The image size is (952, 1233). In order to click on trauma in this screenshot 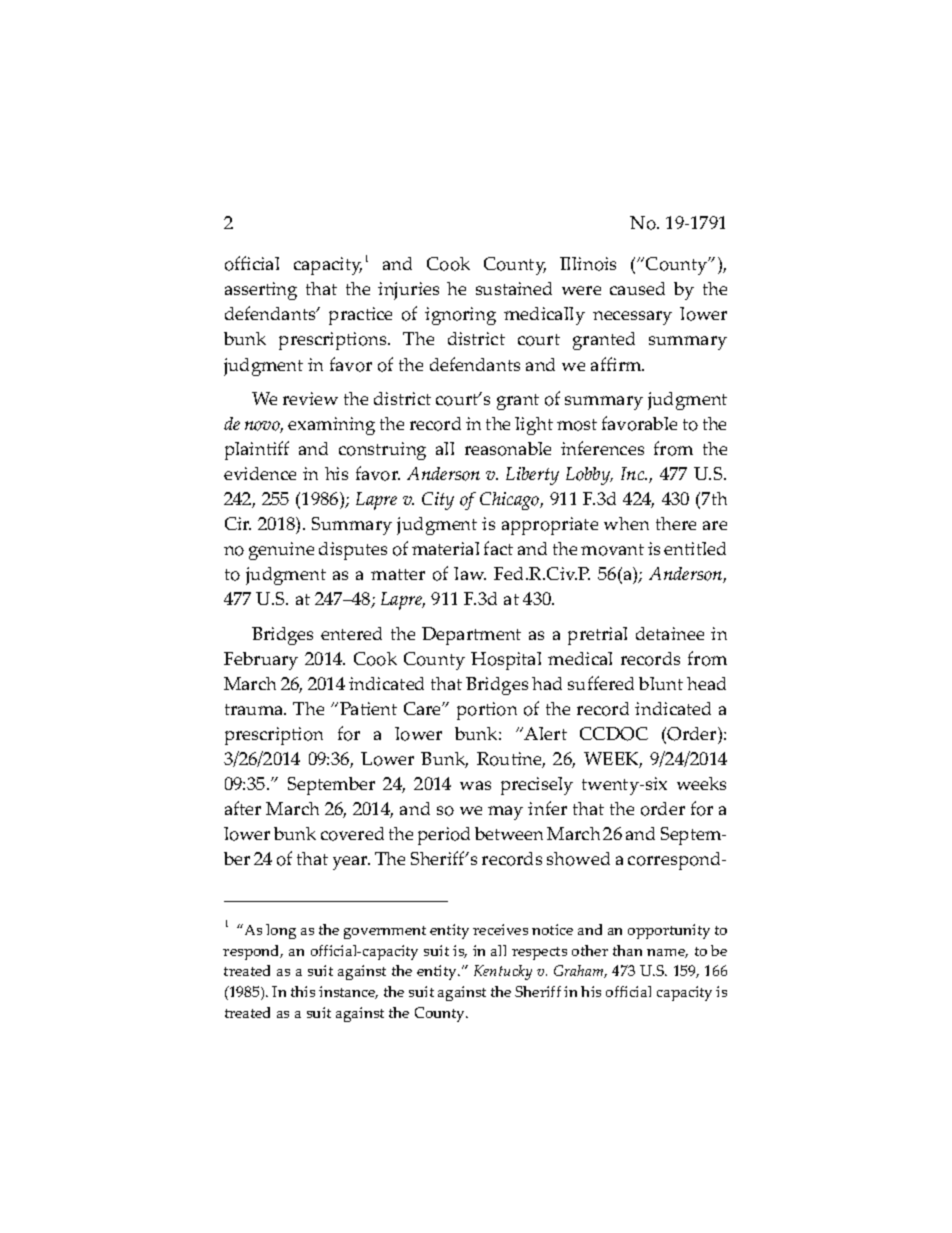, I will do `click(255, 709)`.
